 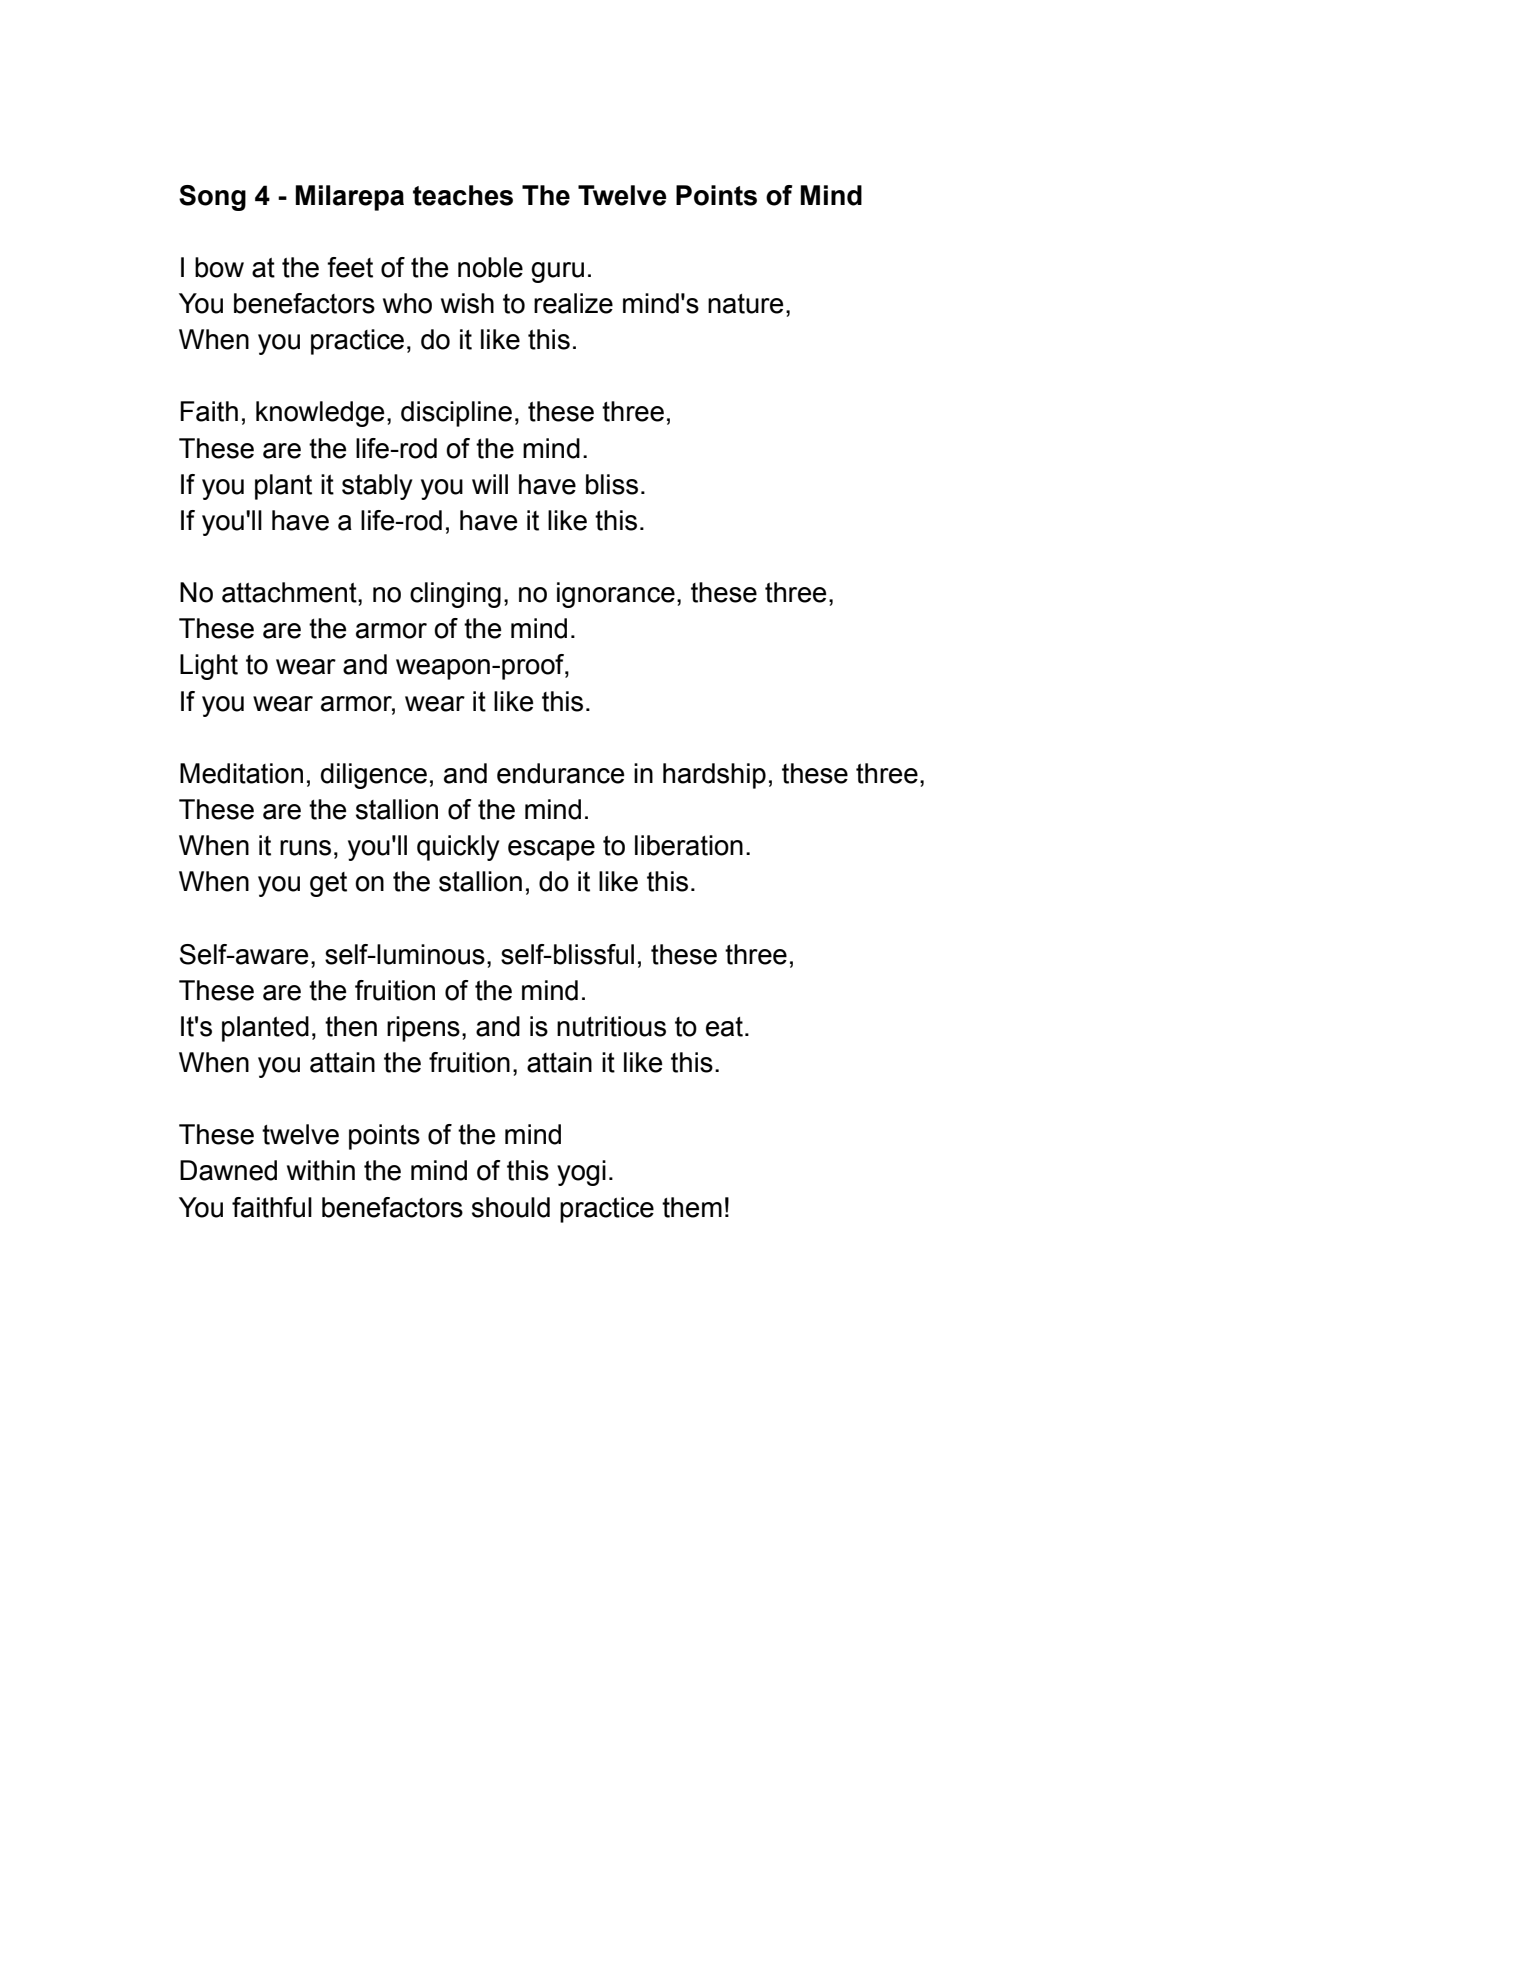 I want to click on teaches, so click(x=463, y=195).
